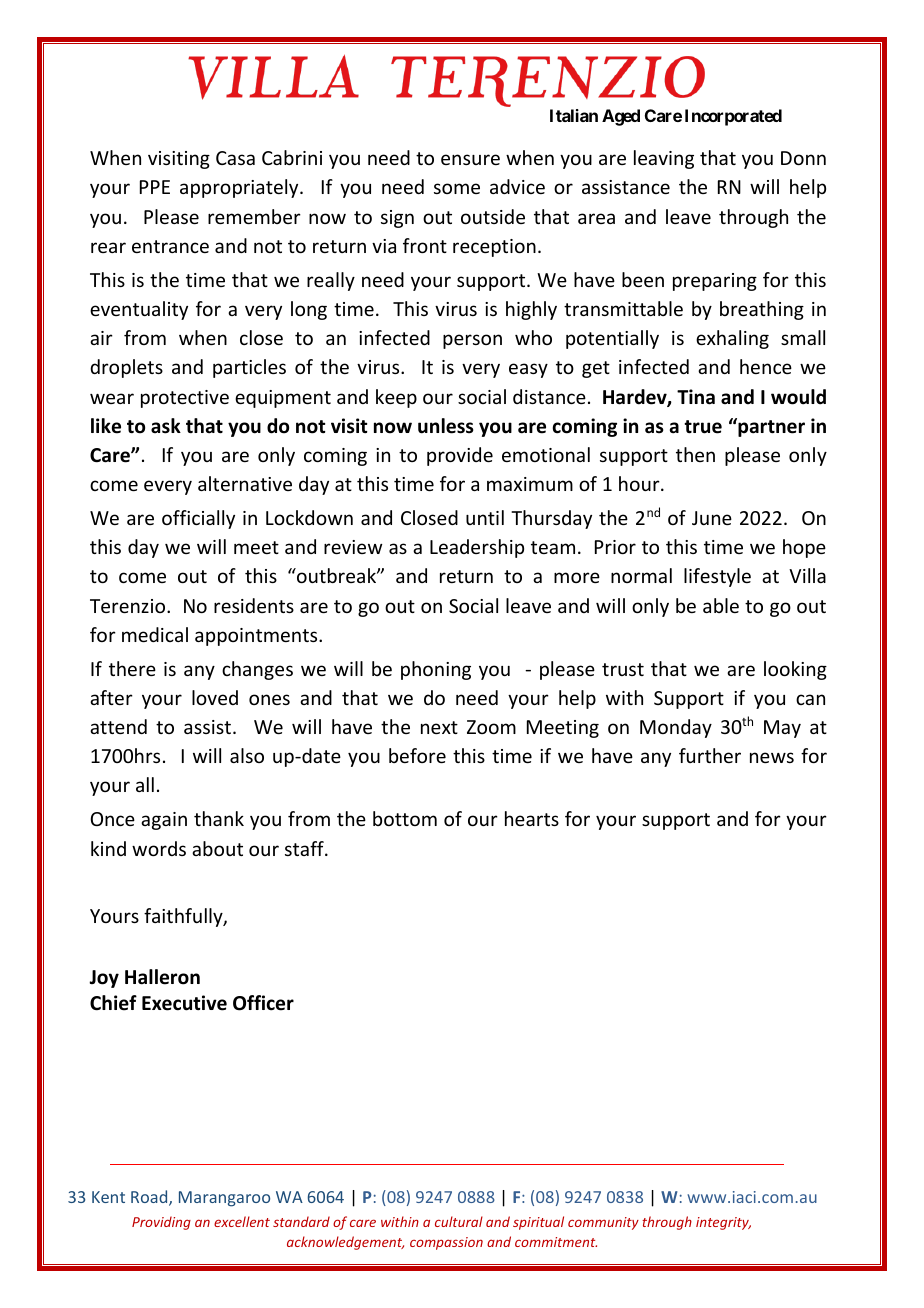 Image resolution: width=924 pixels, height=1308 pixels. What do you see at coordinates (459, 1221) in the screenshot?
I see `cultural` at bounding box center [459, 1221].
